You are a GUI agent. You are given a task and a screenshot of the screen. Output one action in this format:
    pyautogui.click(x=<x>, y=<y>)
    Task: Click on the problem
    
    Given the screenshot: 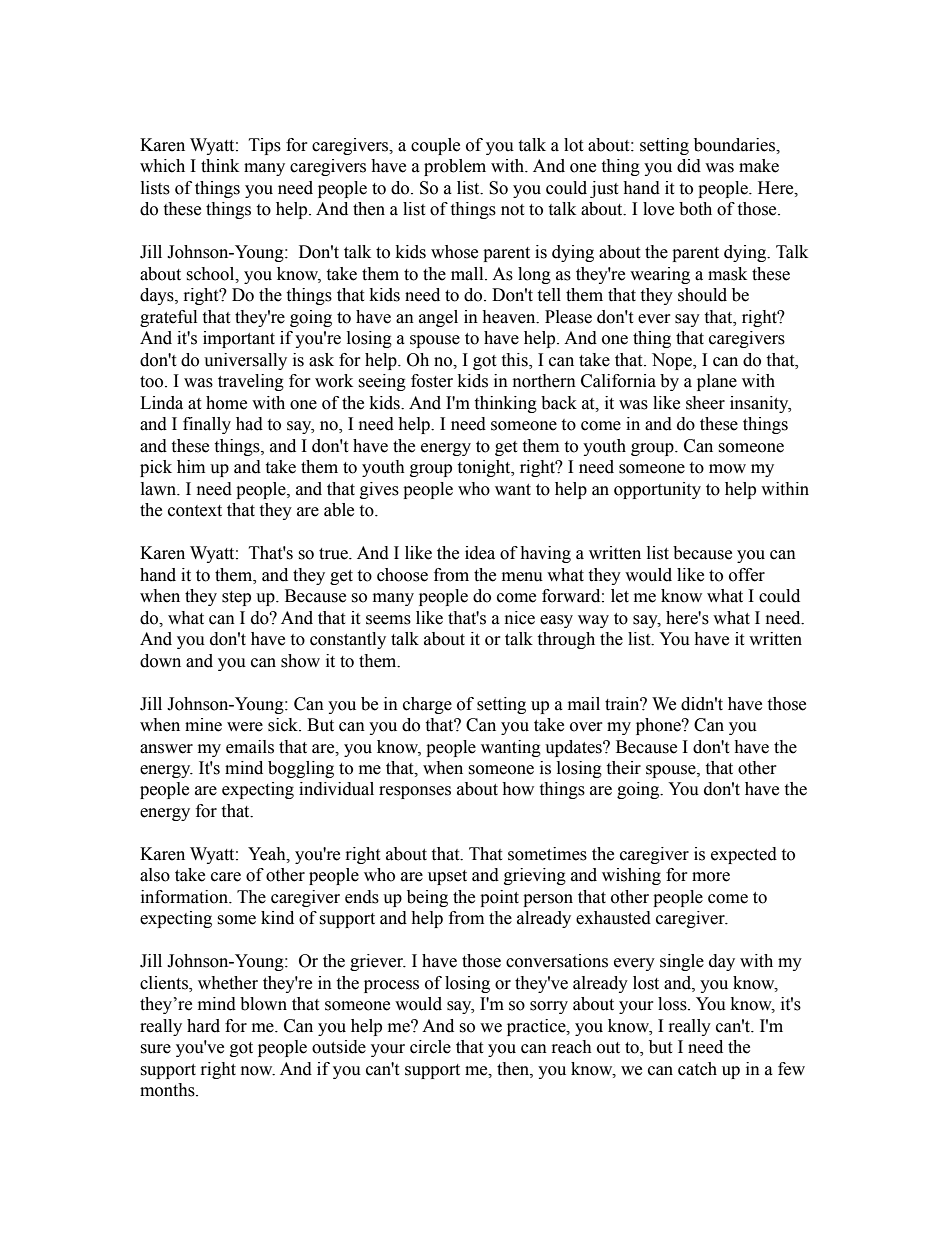 What is the action you would take?
    pyautogui.click(x=455, y=167)
